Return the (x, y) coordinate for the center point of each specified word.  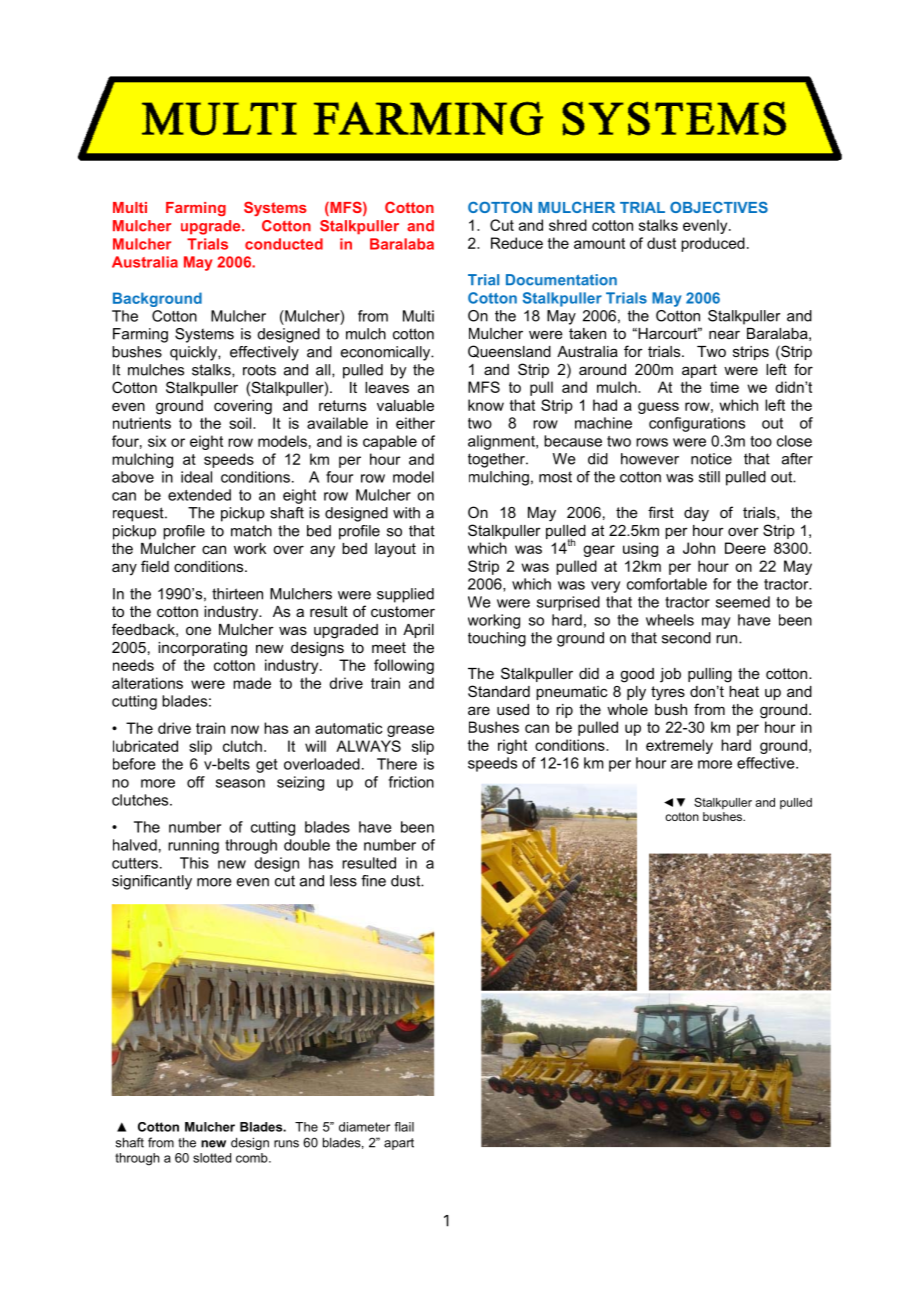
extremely (679, 746)
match (251, 531)
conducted (284, 244)
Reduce (517, 243)
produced (713, 244)
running (193, 846)
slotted (212, 1158)
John (699, 548)
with (406, 513)
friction (411, 782)
